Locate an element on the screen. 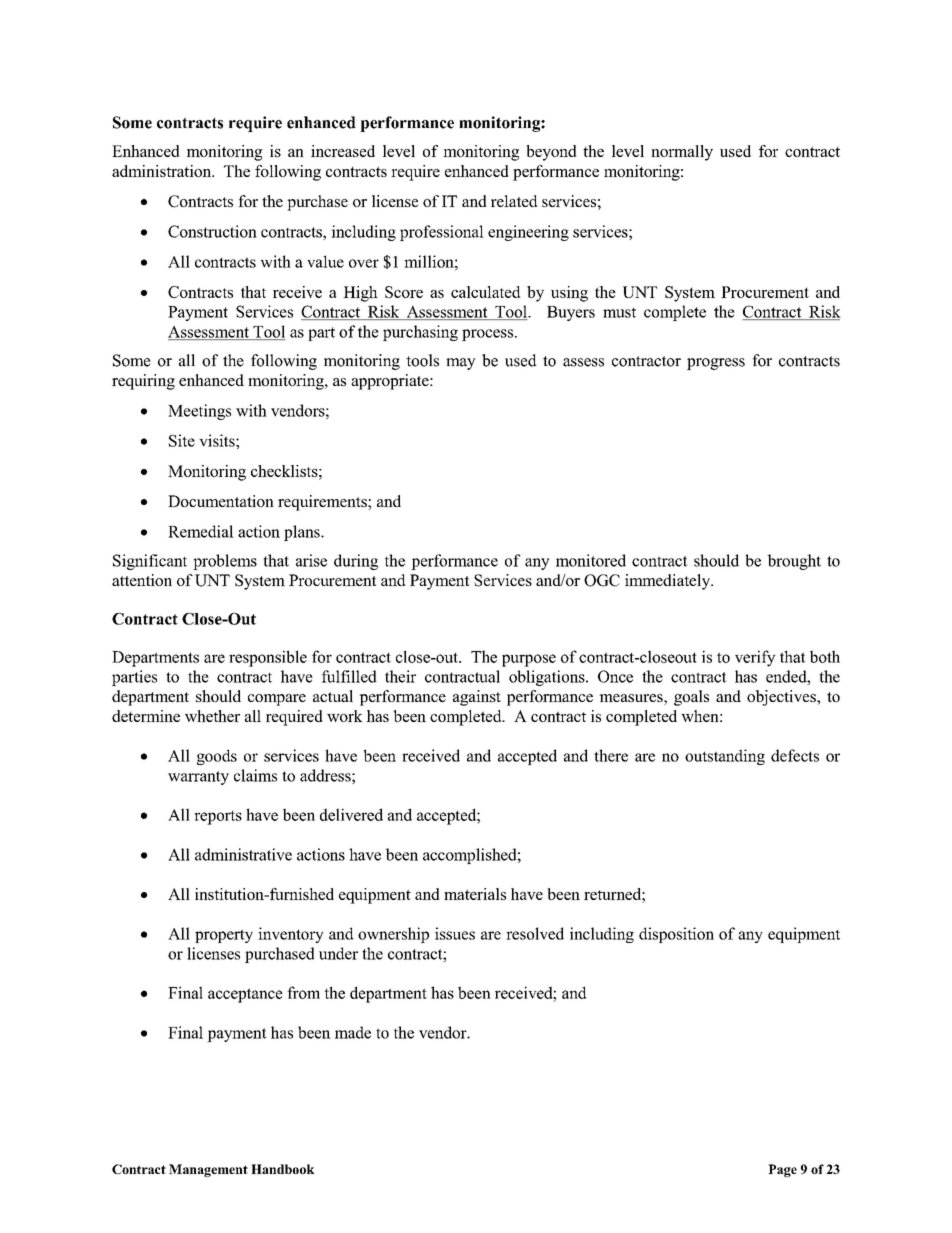 This screenshot has width=952, height=1233. Page is located at coordinates (782, 1170).
